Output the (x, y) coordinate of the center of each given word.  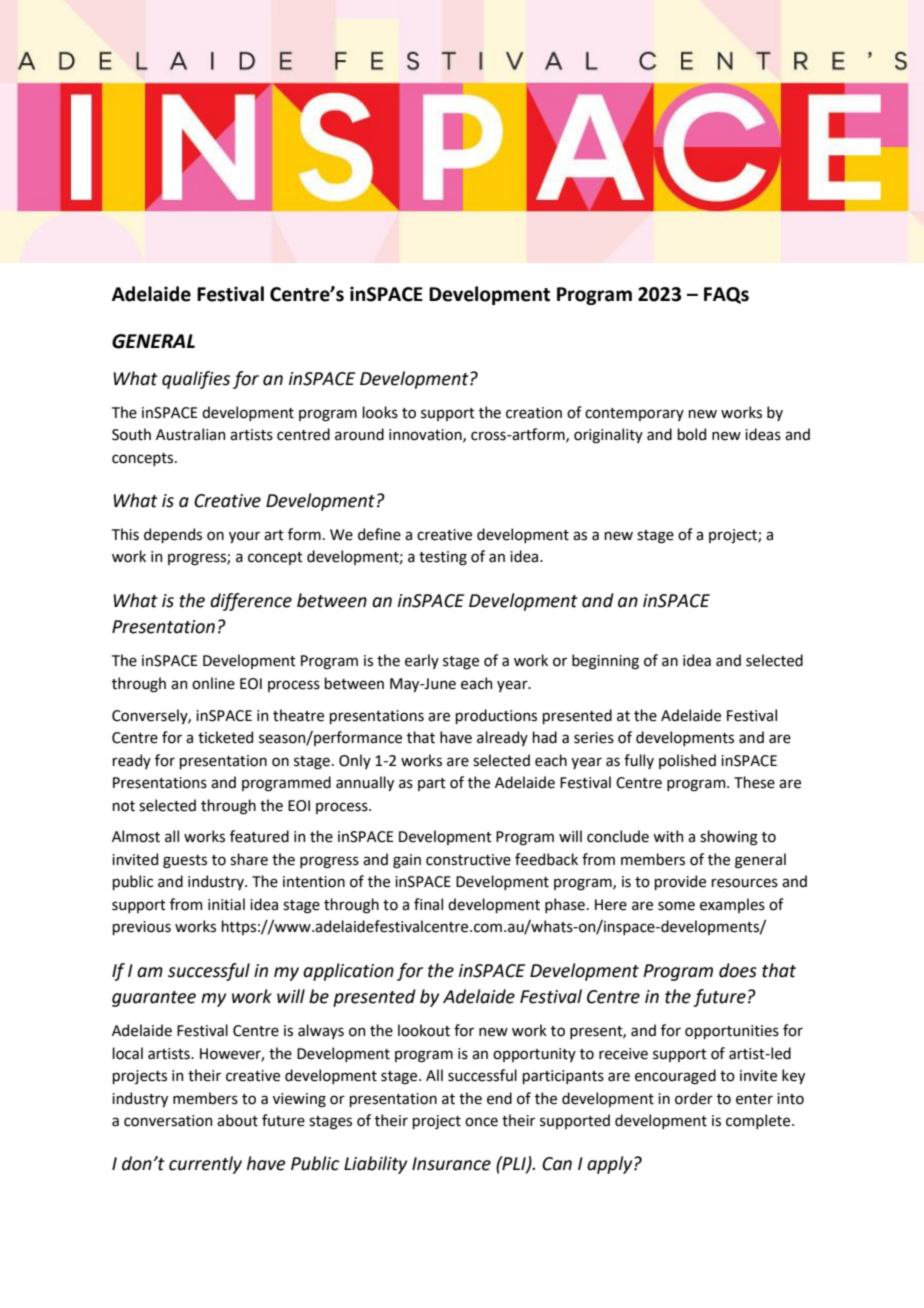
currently (205, 1165)
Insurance (451, 1164)
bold (691, 434)
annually (365, 783)
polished (687, 761)
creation (534, 413)
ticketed (225, 737)
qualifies (196, 380)
